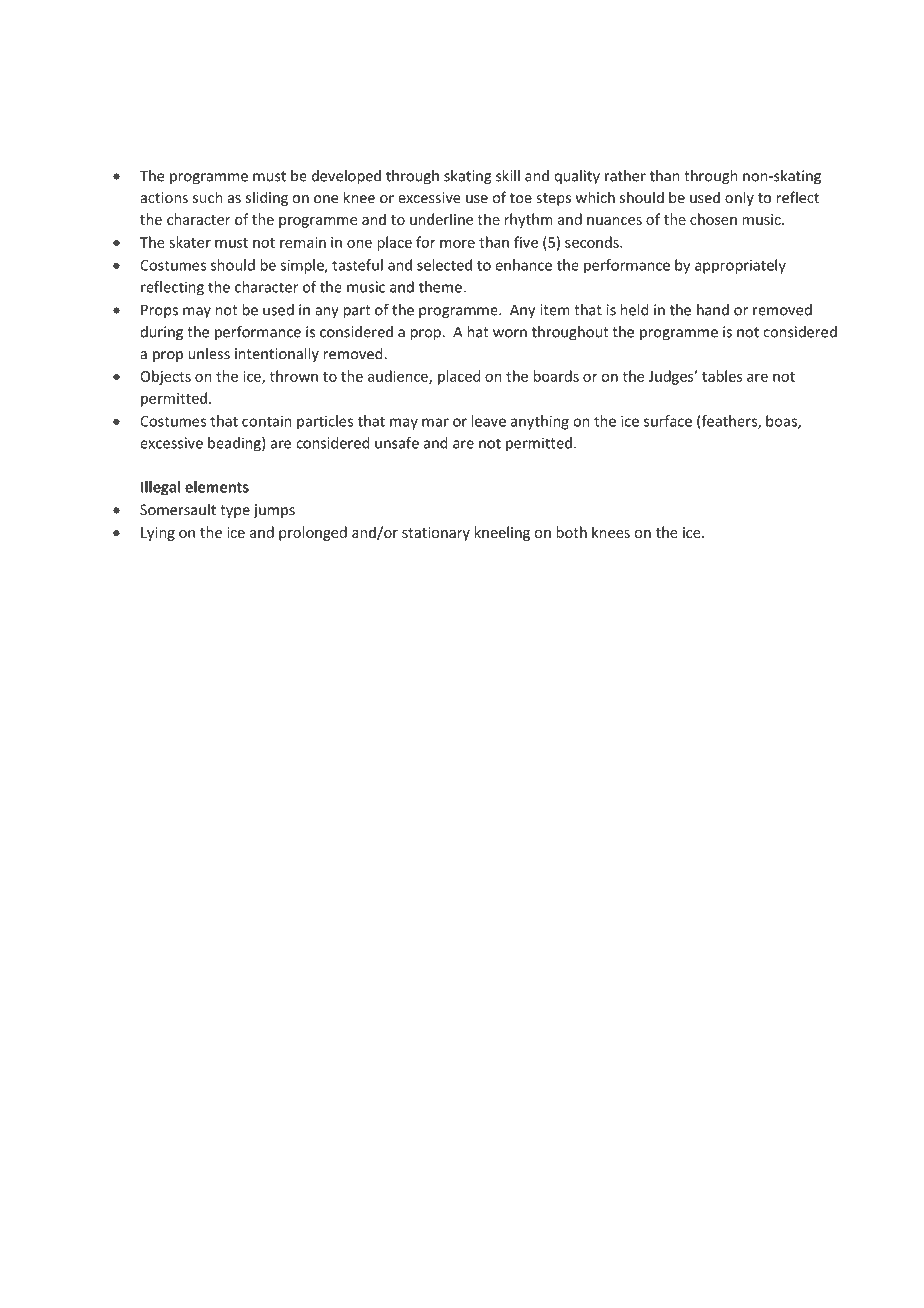  Describe the element at coordinates (235, 511) in the screenshot. I see `type` at that location.
